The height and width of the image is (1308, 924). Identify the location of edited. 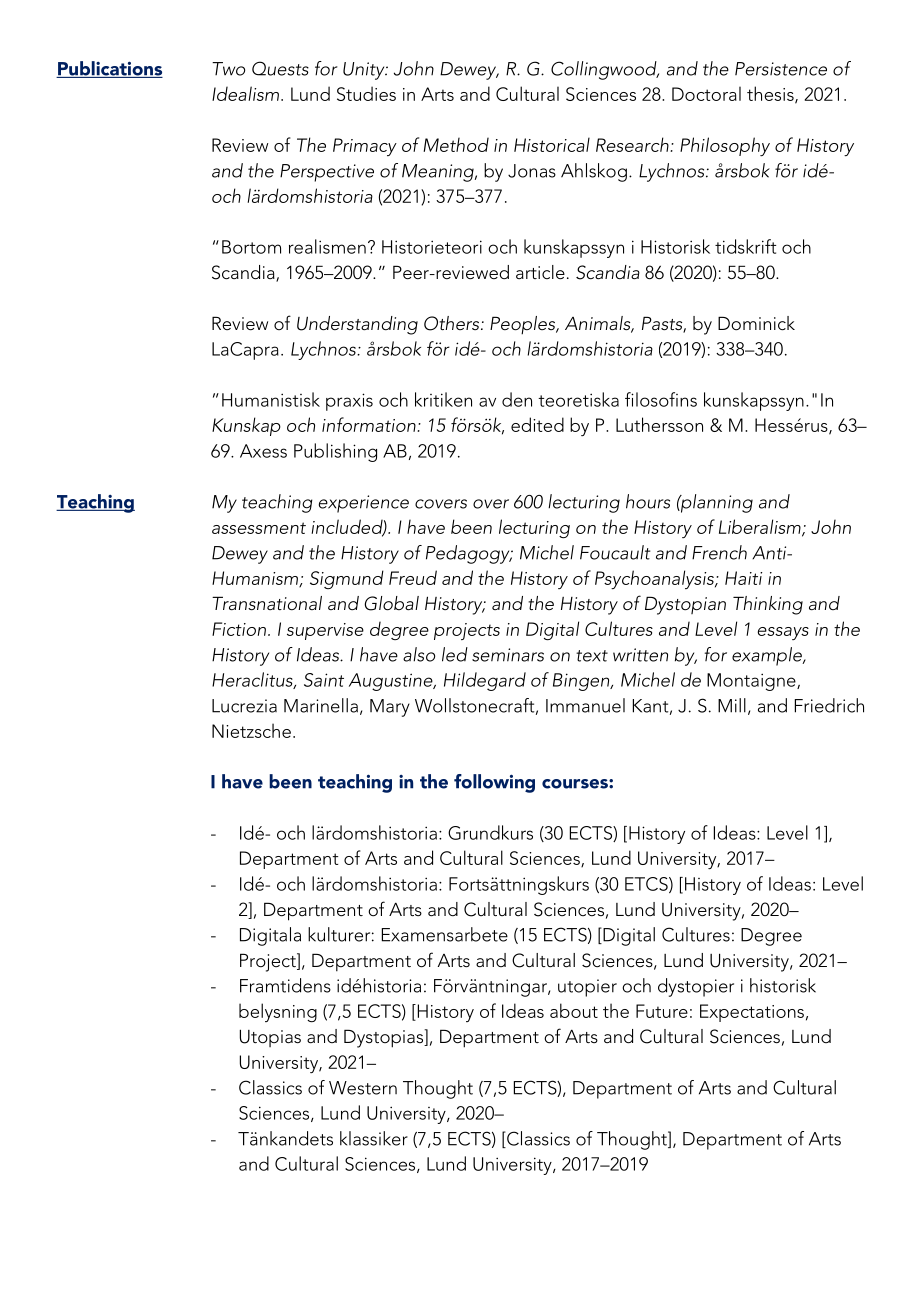
(537, 424).
